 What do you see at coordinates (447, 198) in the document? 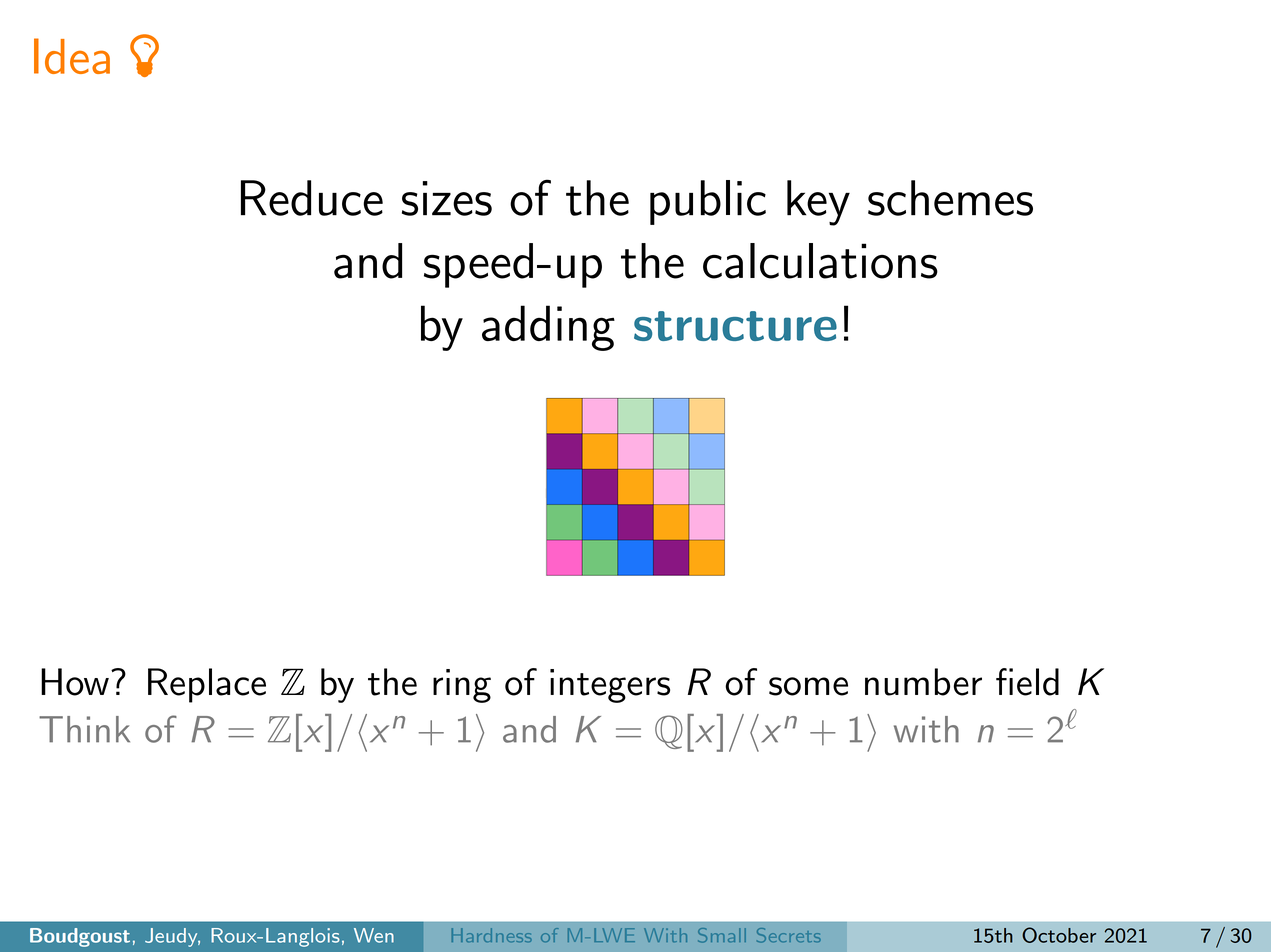
I see `sizes` at bounding box center [447, 198].
